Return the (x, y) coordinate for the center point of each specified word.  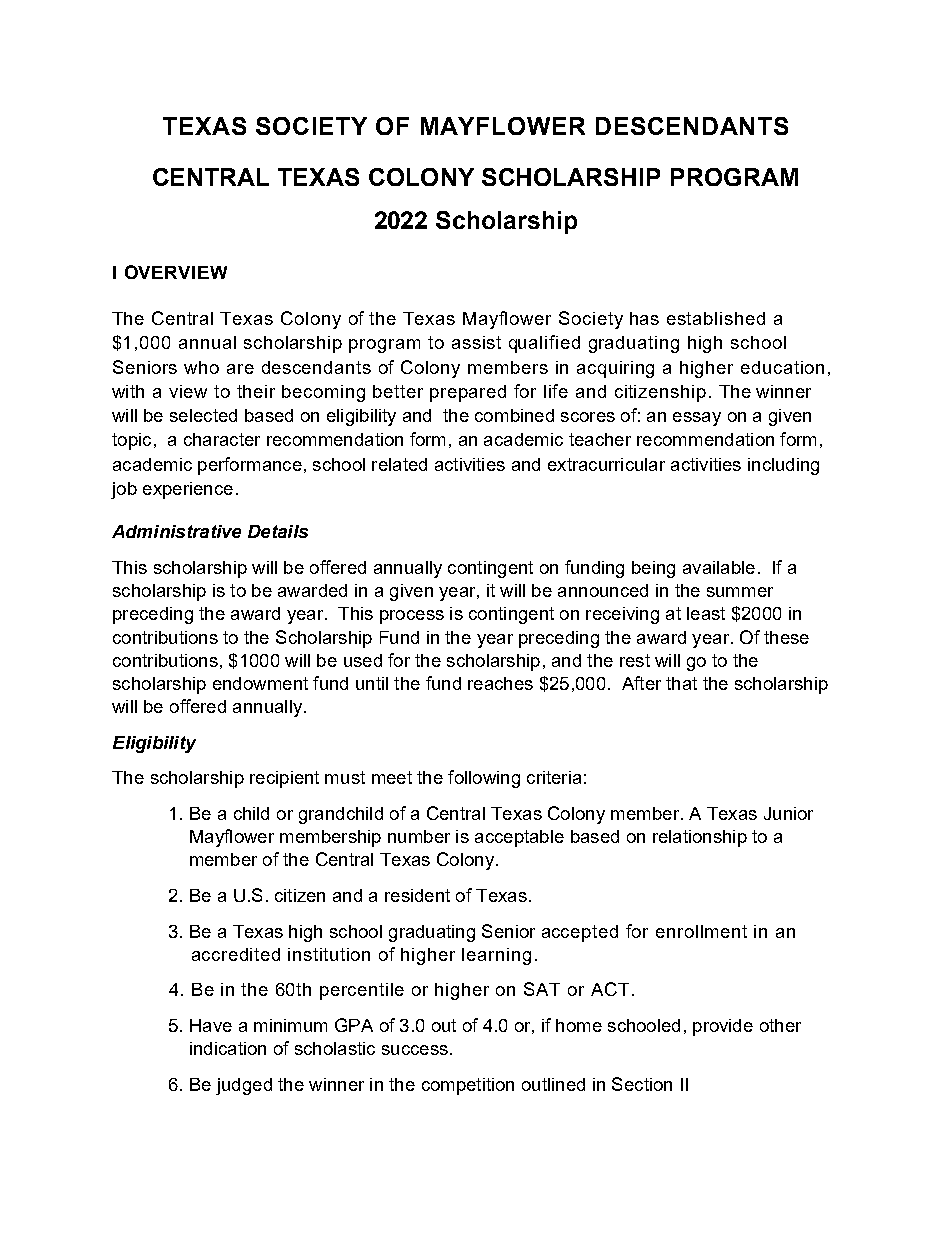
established (716, 318)
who (201, 367)
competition (468, 1086)
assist (476, 342)
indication (228, 1048)
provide (723, 1027)
